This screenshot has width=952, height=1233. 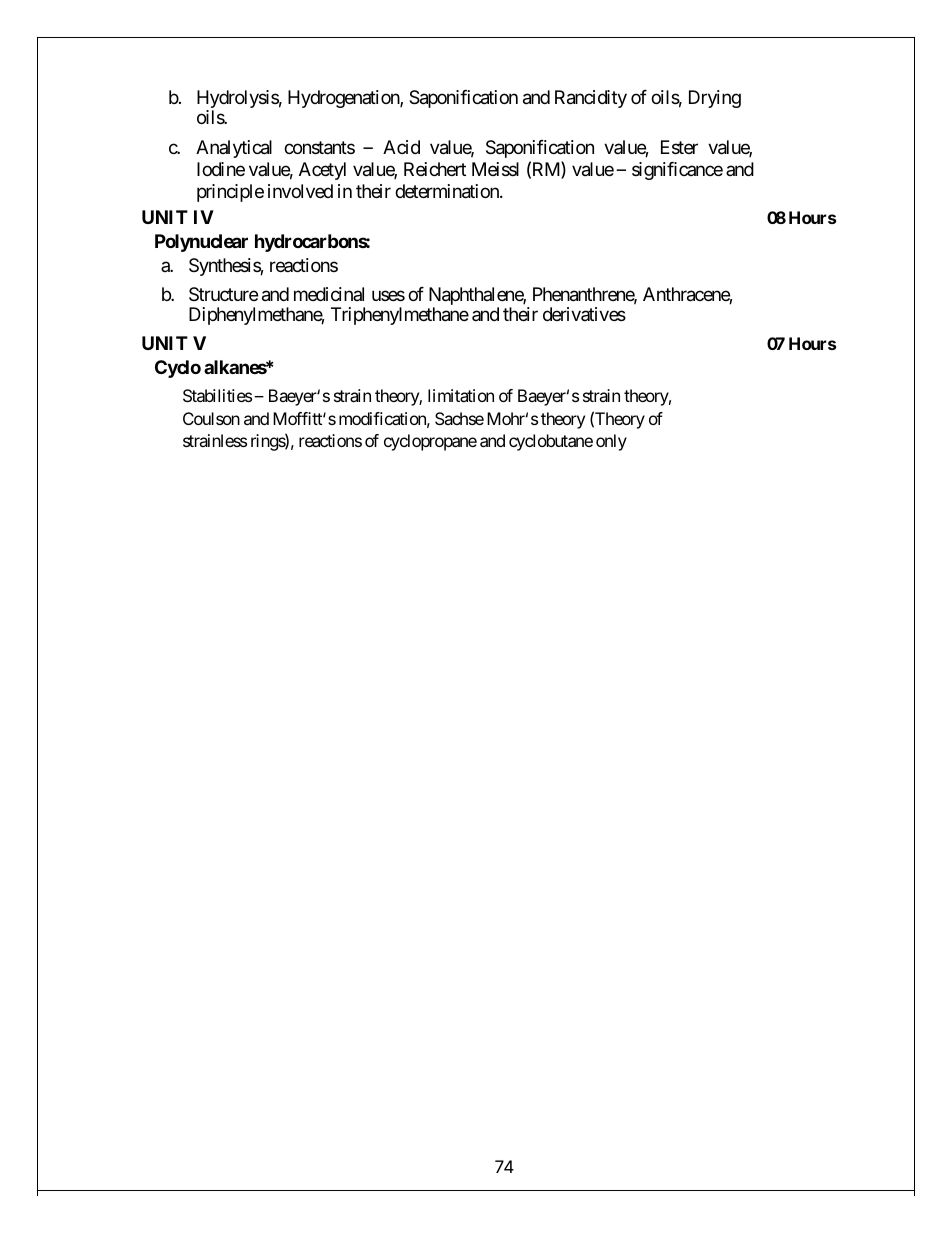 I want to click on Acid, so click(x=401, y=147).
